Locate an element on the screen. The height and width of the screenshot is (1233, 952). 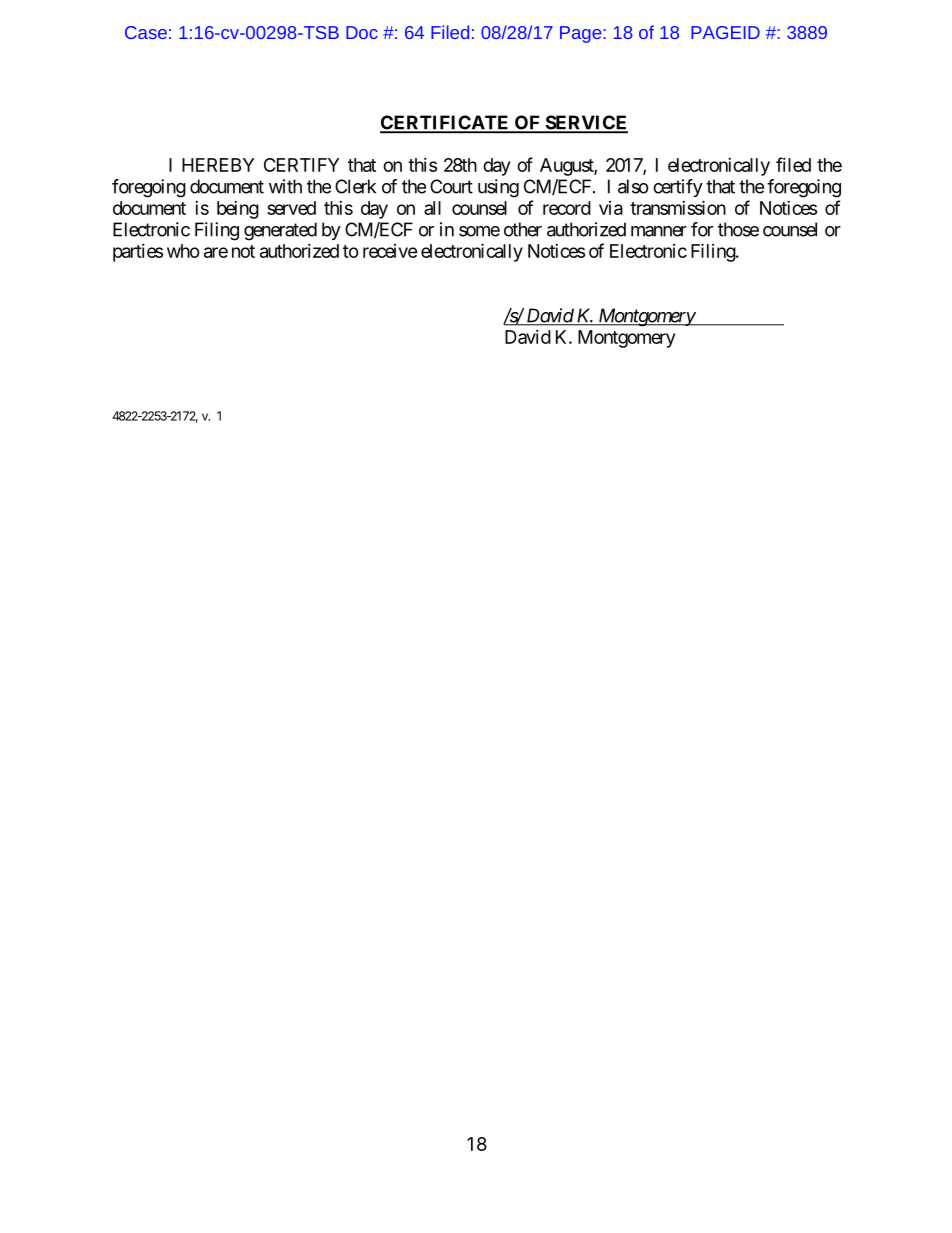
Court is located at coordinates (451, 186).
